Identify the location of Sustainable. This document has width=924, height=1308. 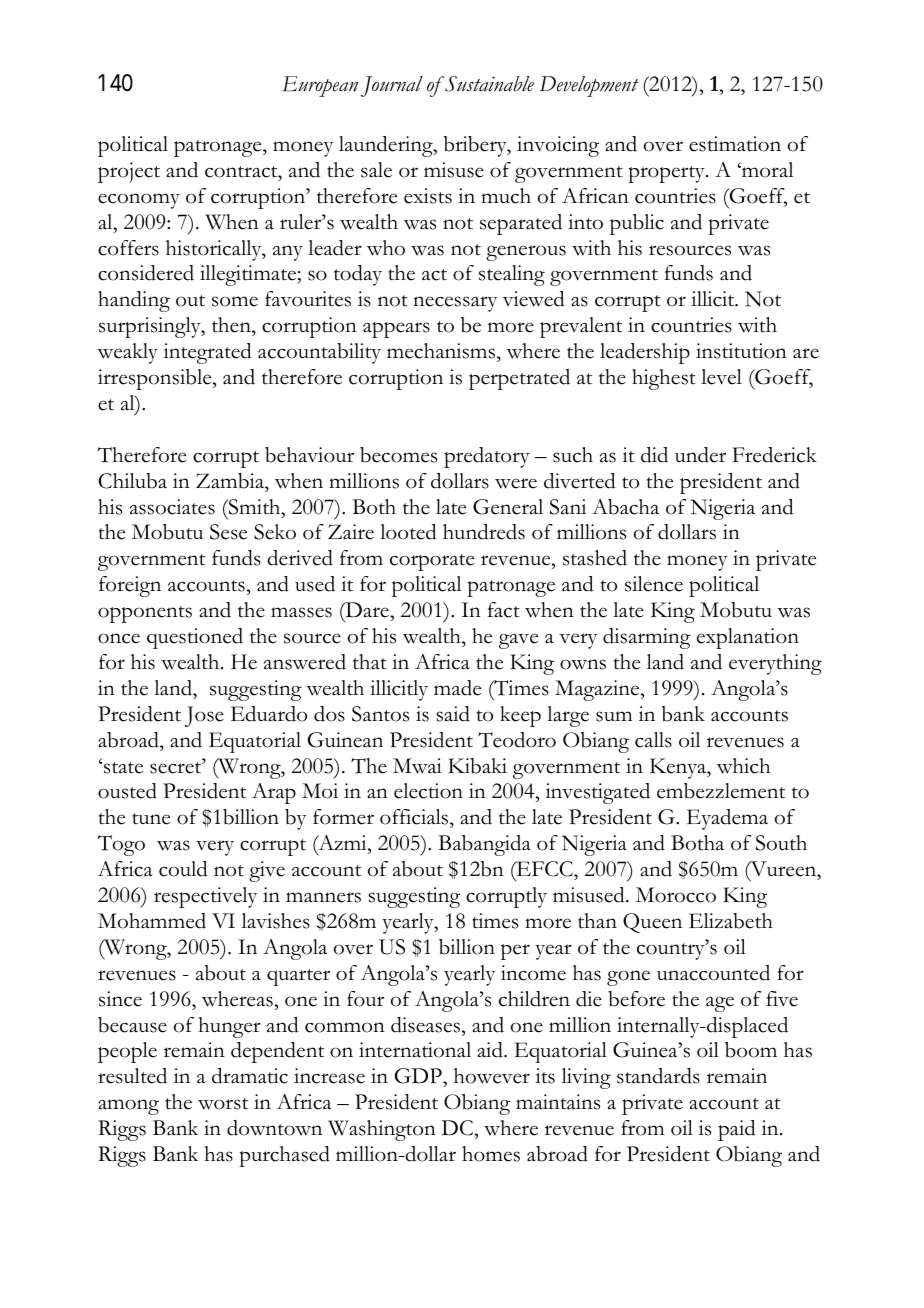
(488, 84).
